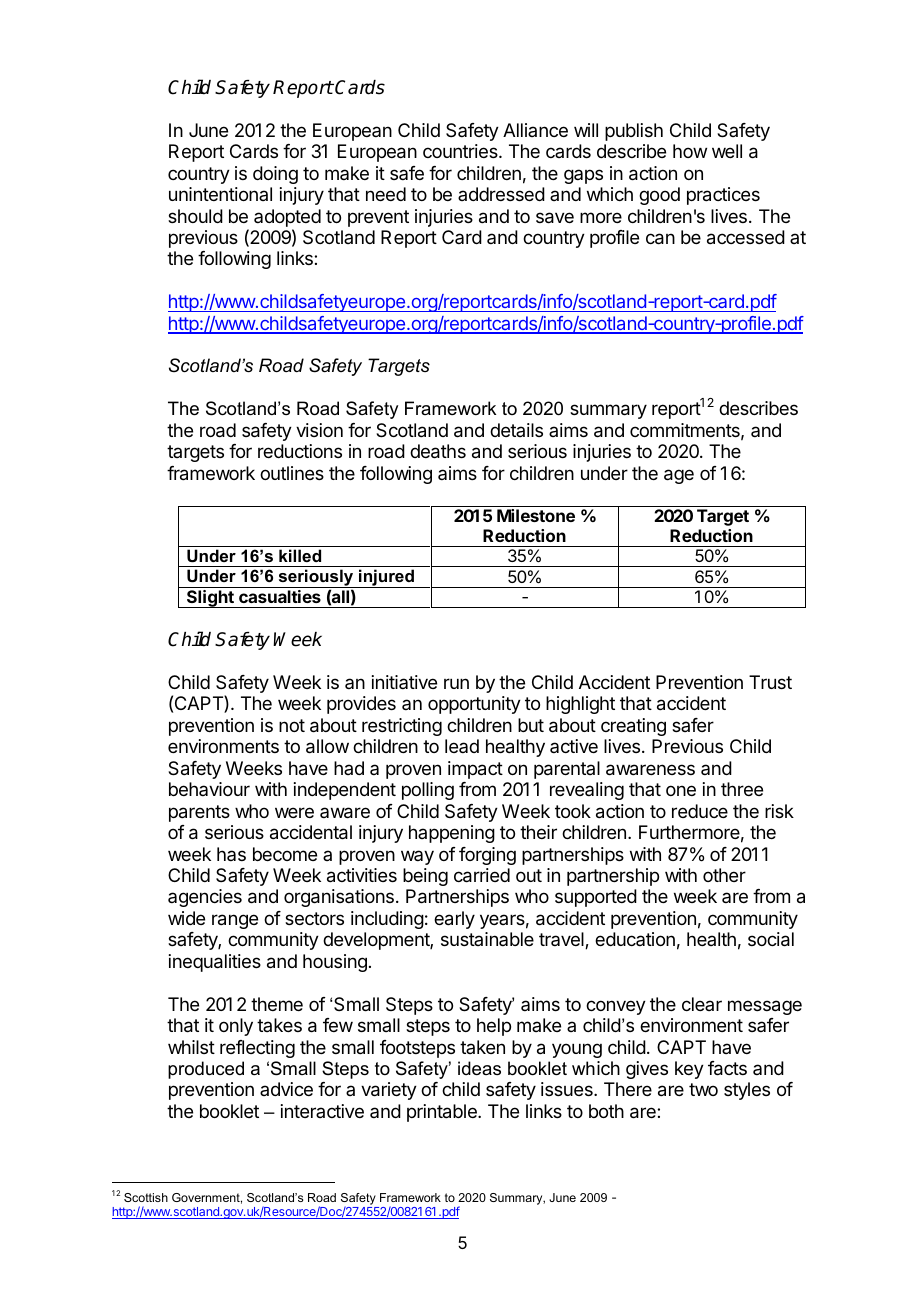 This image has width=924, height=1308. What do you see at coordinates (220, 194) in the image?
I see `unintentional` at bounding box center [220, 194].
